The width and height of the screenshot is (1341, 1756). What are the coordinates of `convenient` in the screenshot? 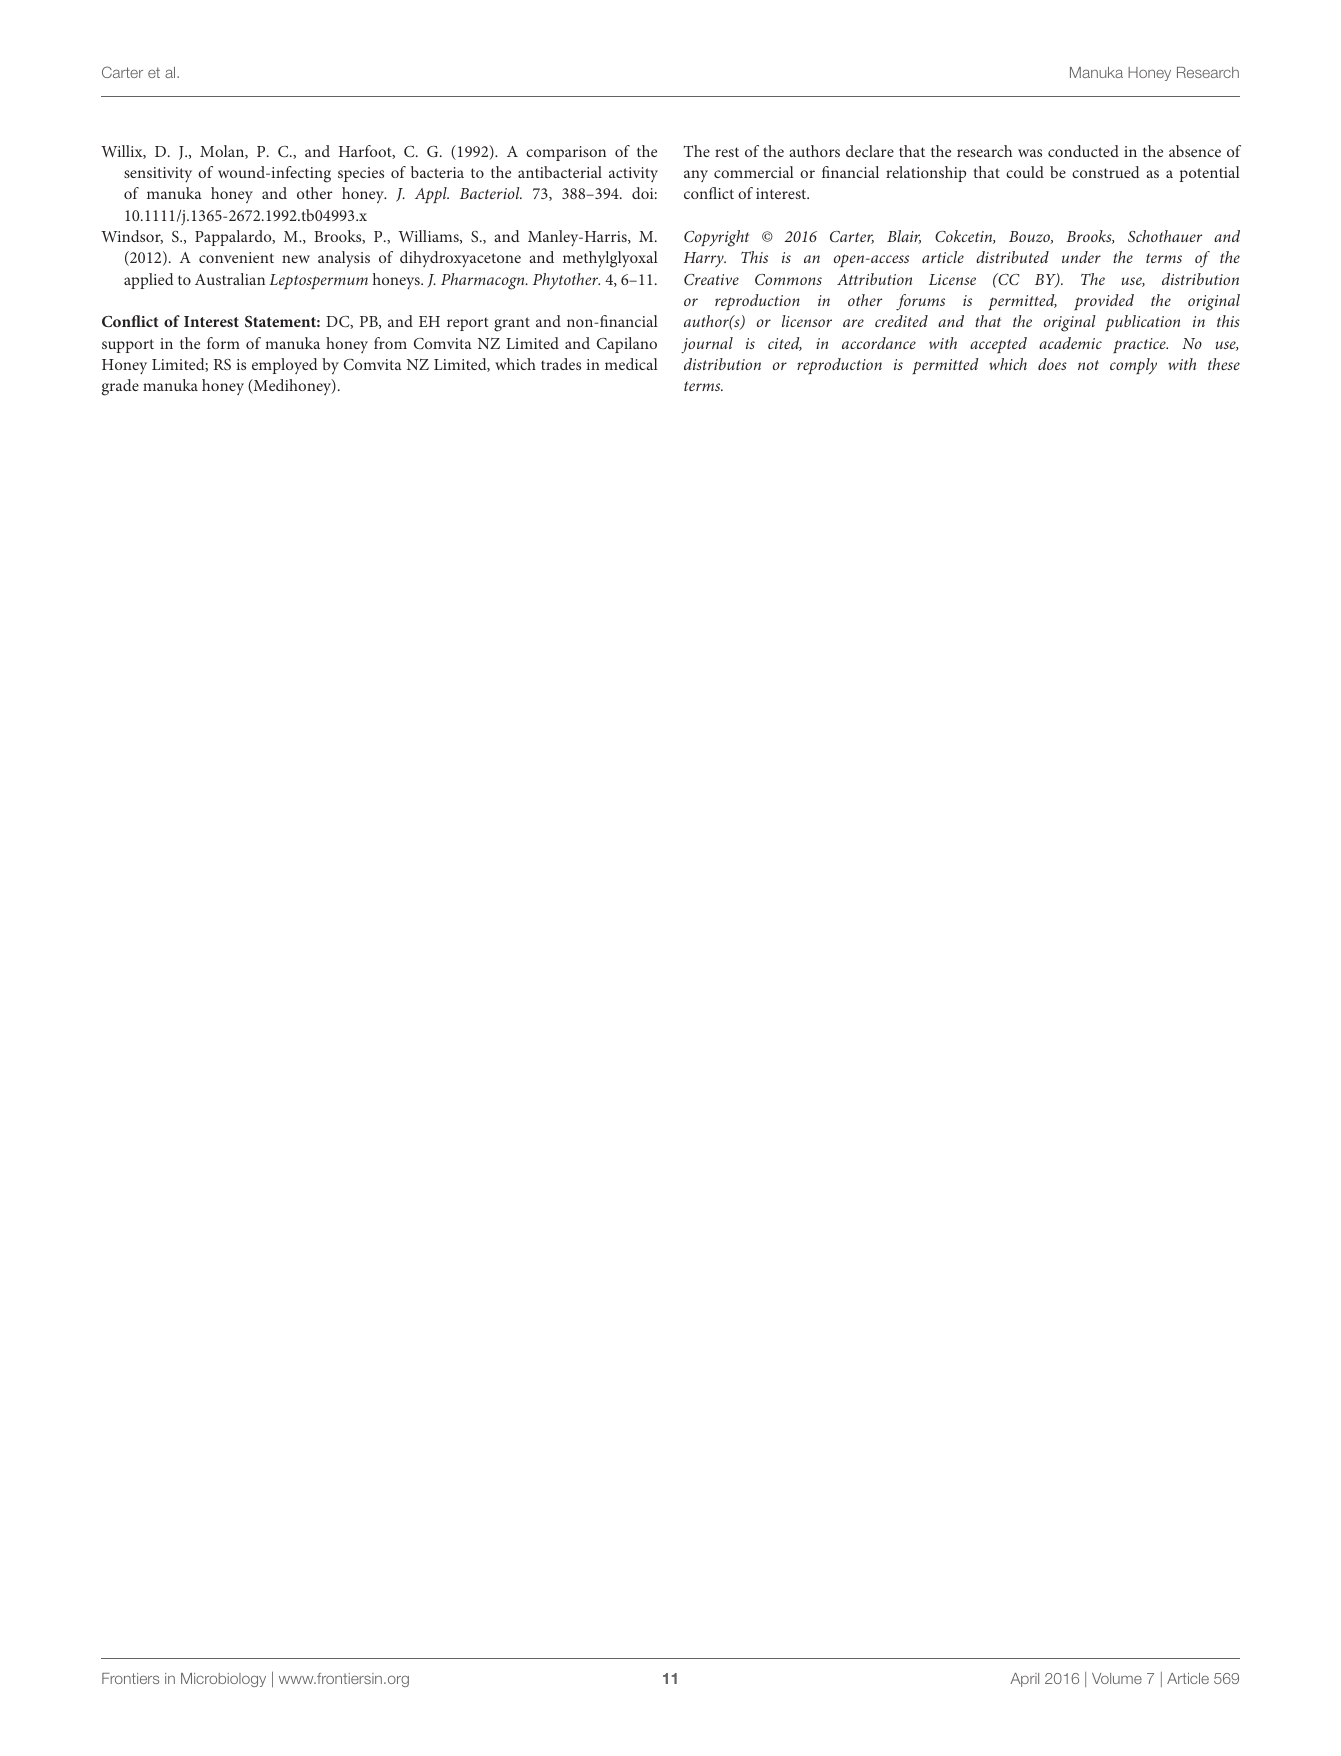 It's located at (236, 257).
